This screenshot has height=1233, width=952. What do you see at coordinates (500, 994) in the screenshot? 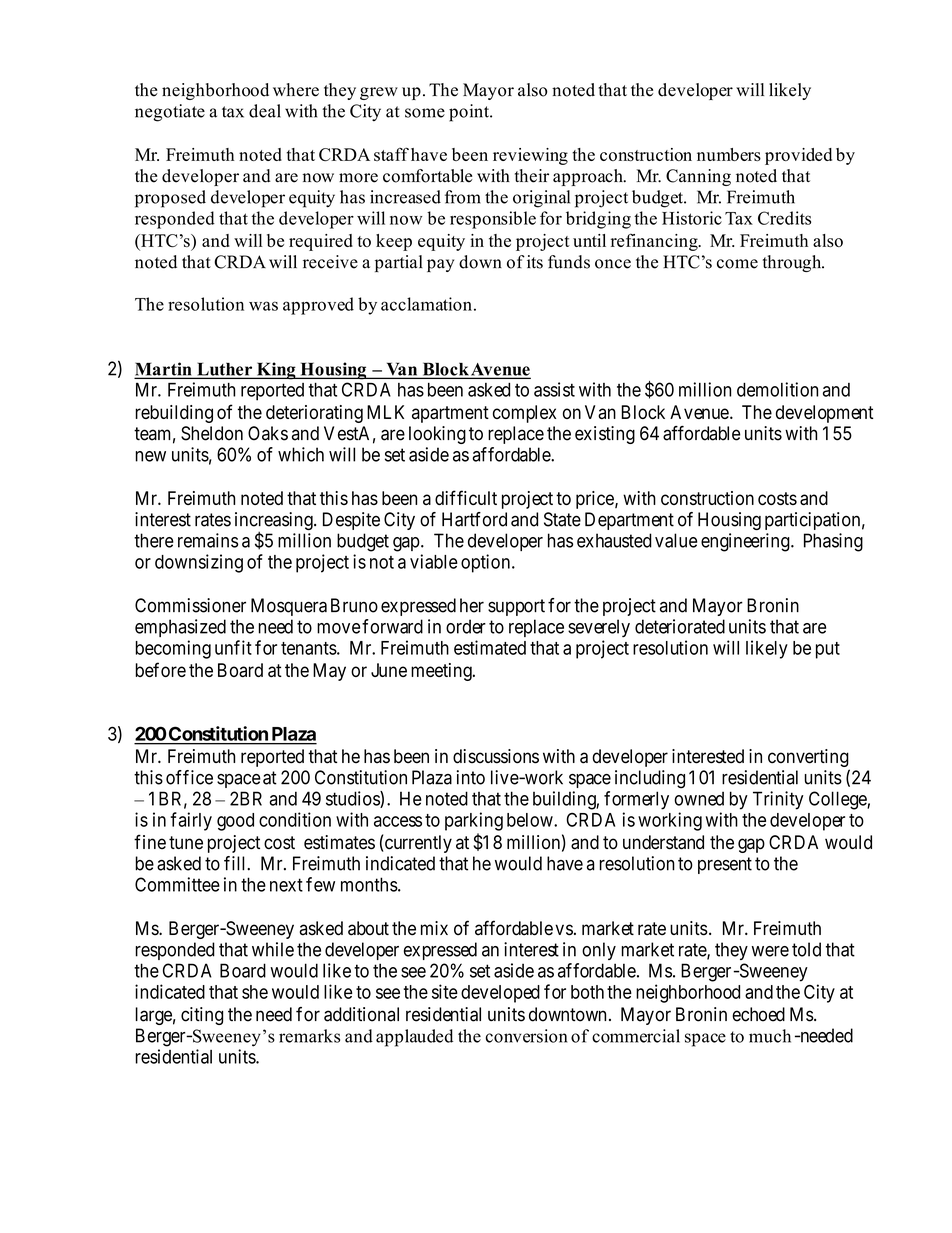
I see `developed` at bounding box center [500, 994].
